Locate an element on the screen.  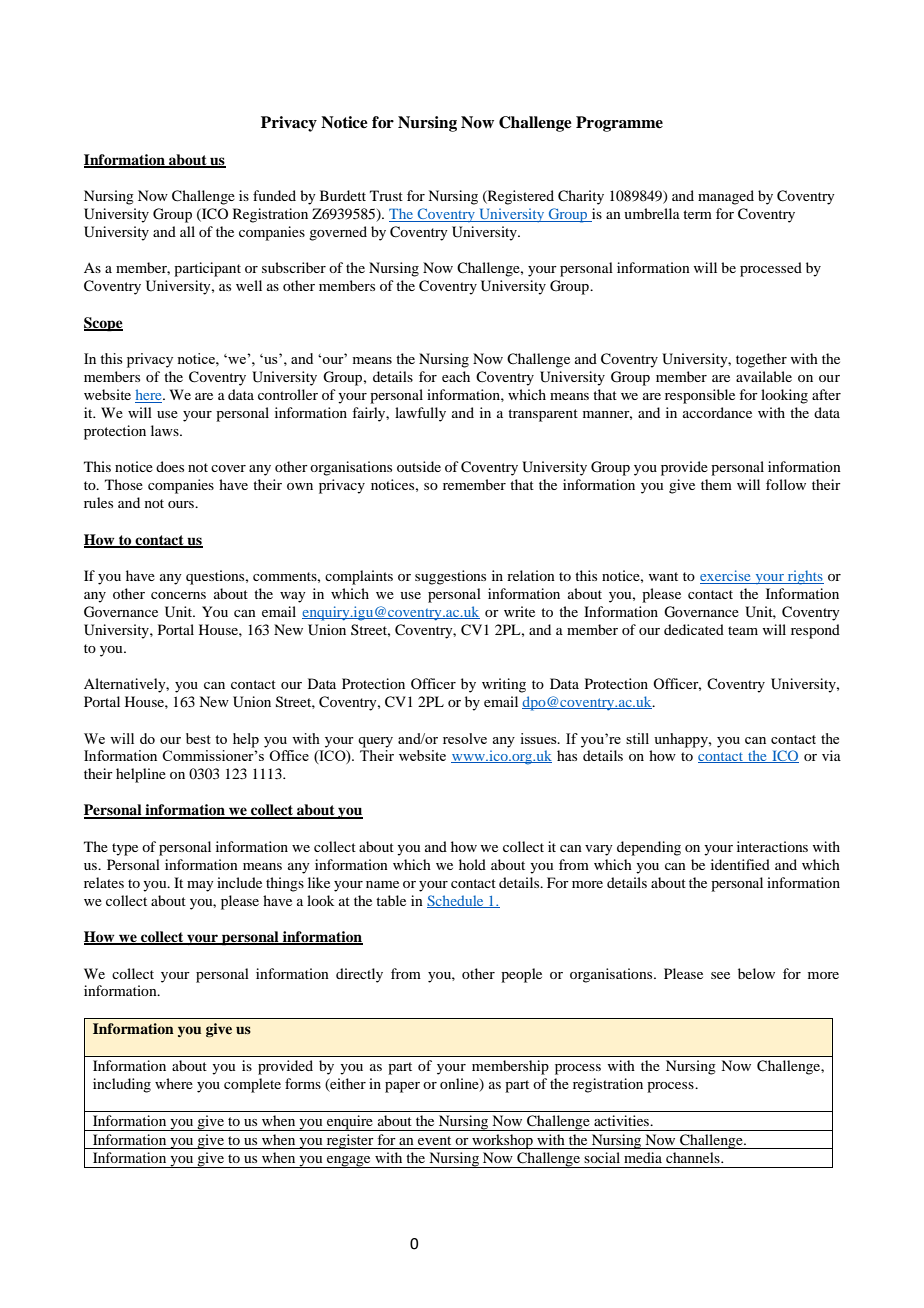
including is located at coordinates (122, 1085).
